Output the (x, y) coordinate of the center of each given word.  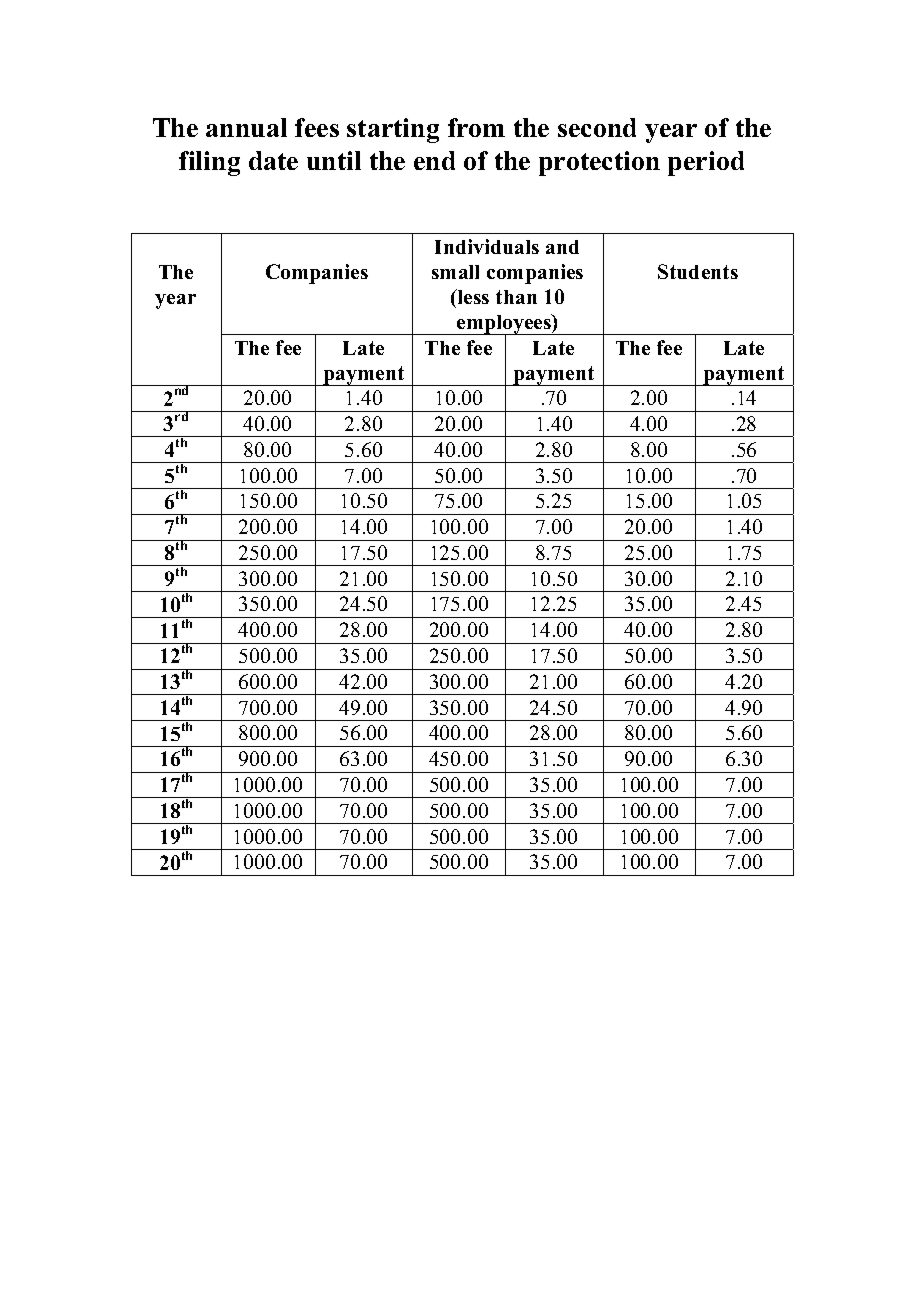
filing (209, 163)
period (706, 163)
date (273, 160)
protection (599, 163)
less (472, 296)
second (597, 127)
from (476, 127)
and (562, 247)
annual (246, 127)
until (334, 160)
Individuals (487, 246)
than (516, 297)
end (434, 160)
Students (698, 271)
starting (393, 130)
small (455, 272)
